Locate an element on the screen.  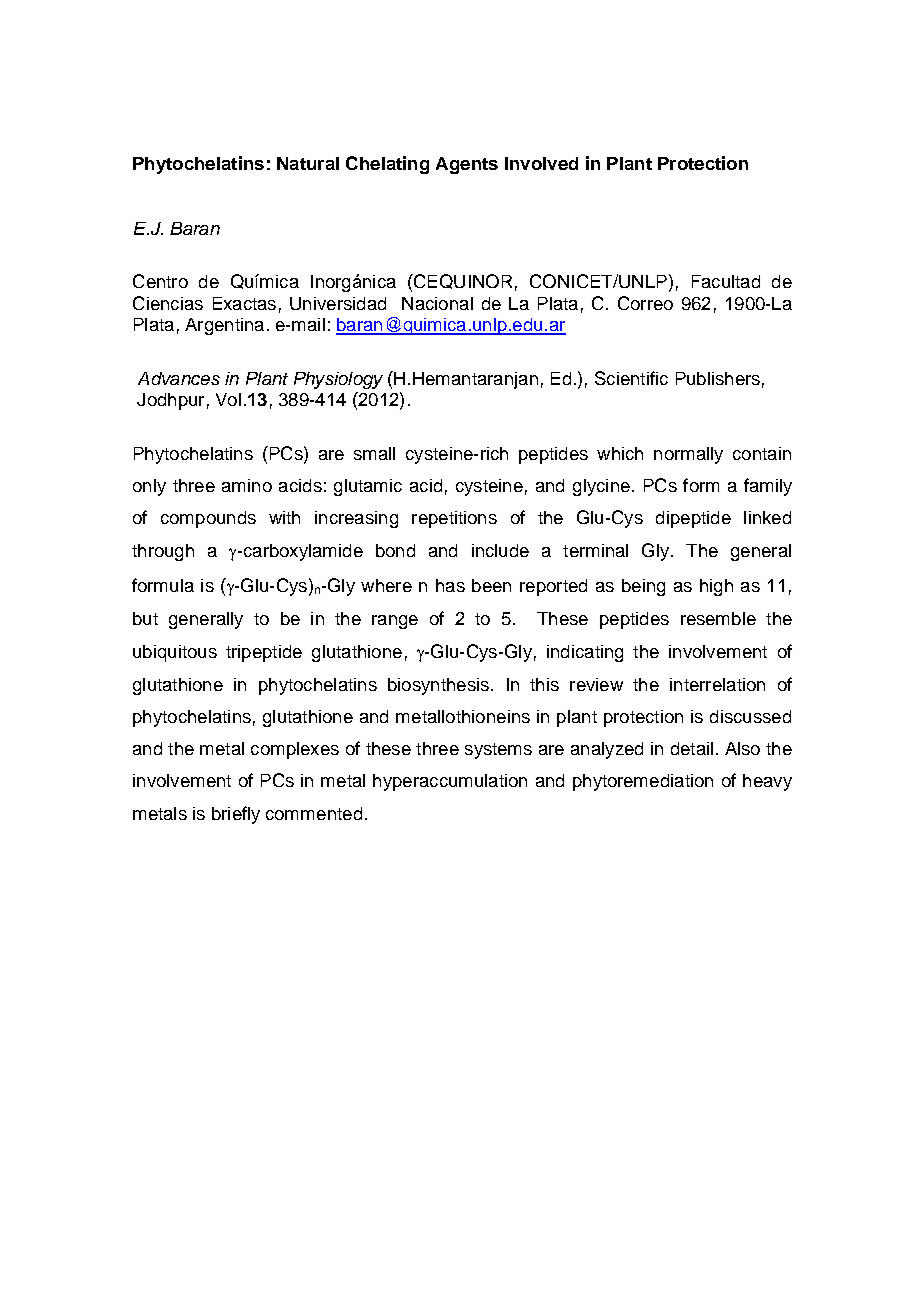
Agents is located at coordinates (467, 165).
